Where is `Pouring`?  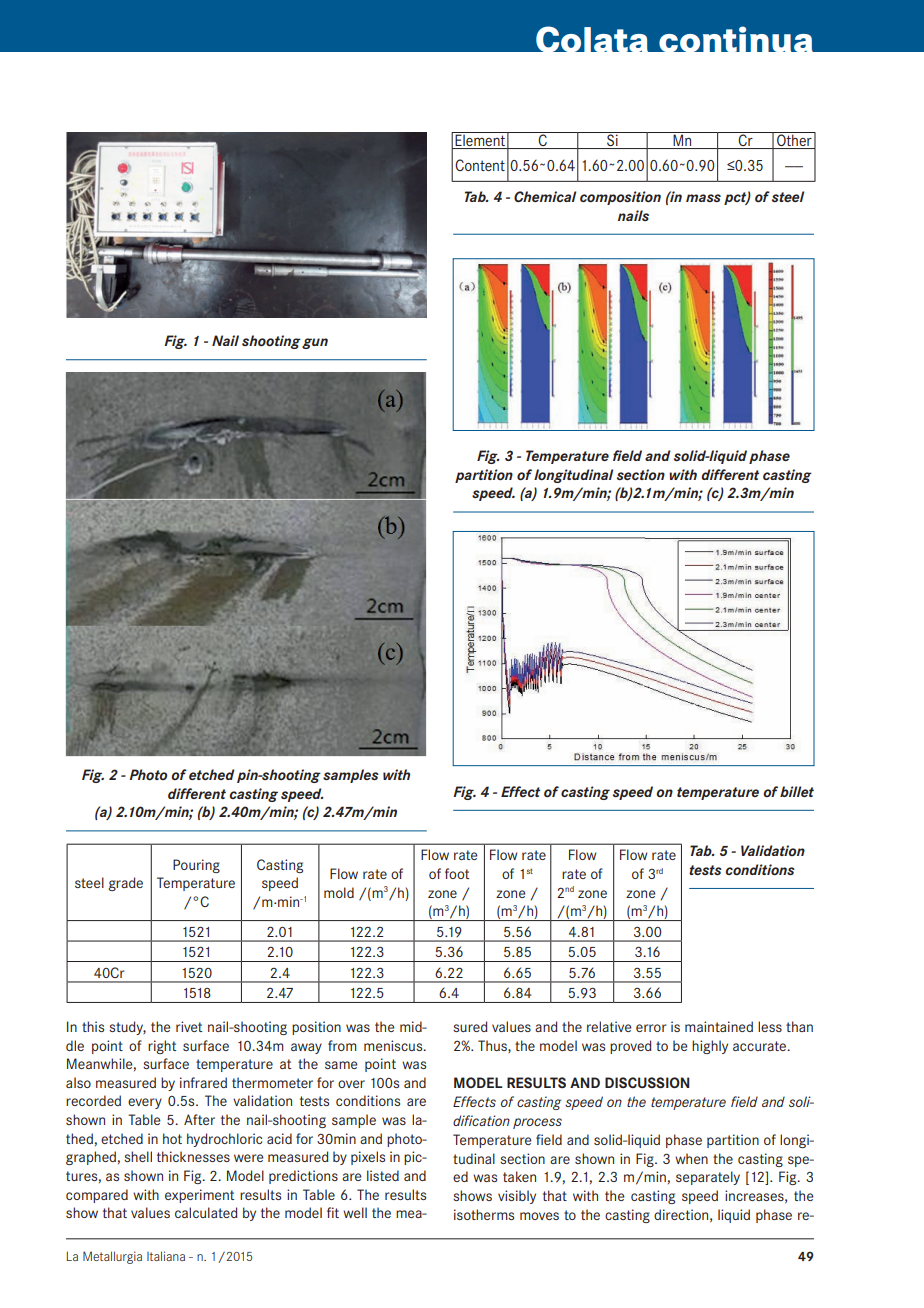 Pouring is located at coordinates (196, 866).
